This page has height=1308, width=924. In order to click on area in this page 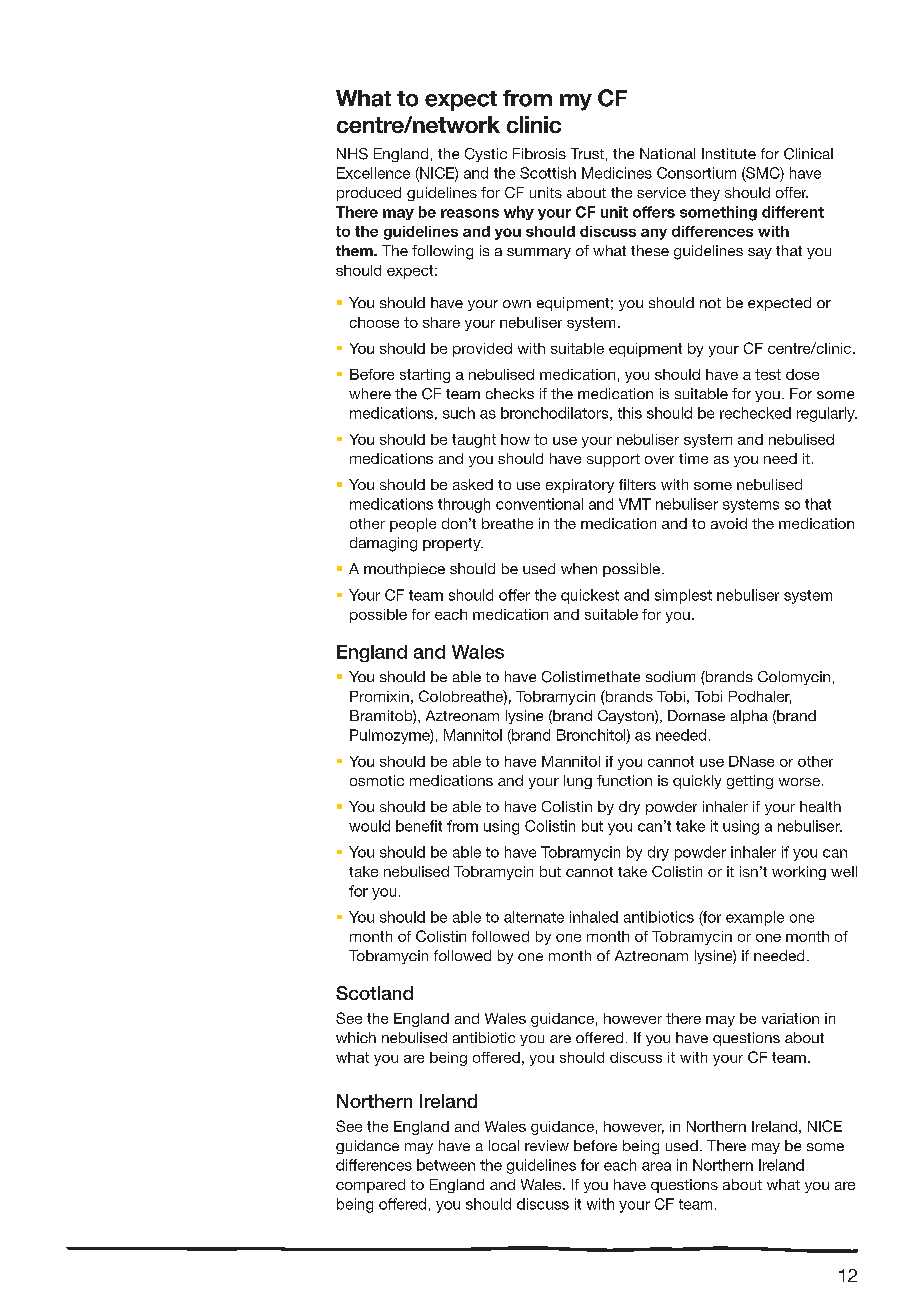, I will do `click(656, 1166)`.
